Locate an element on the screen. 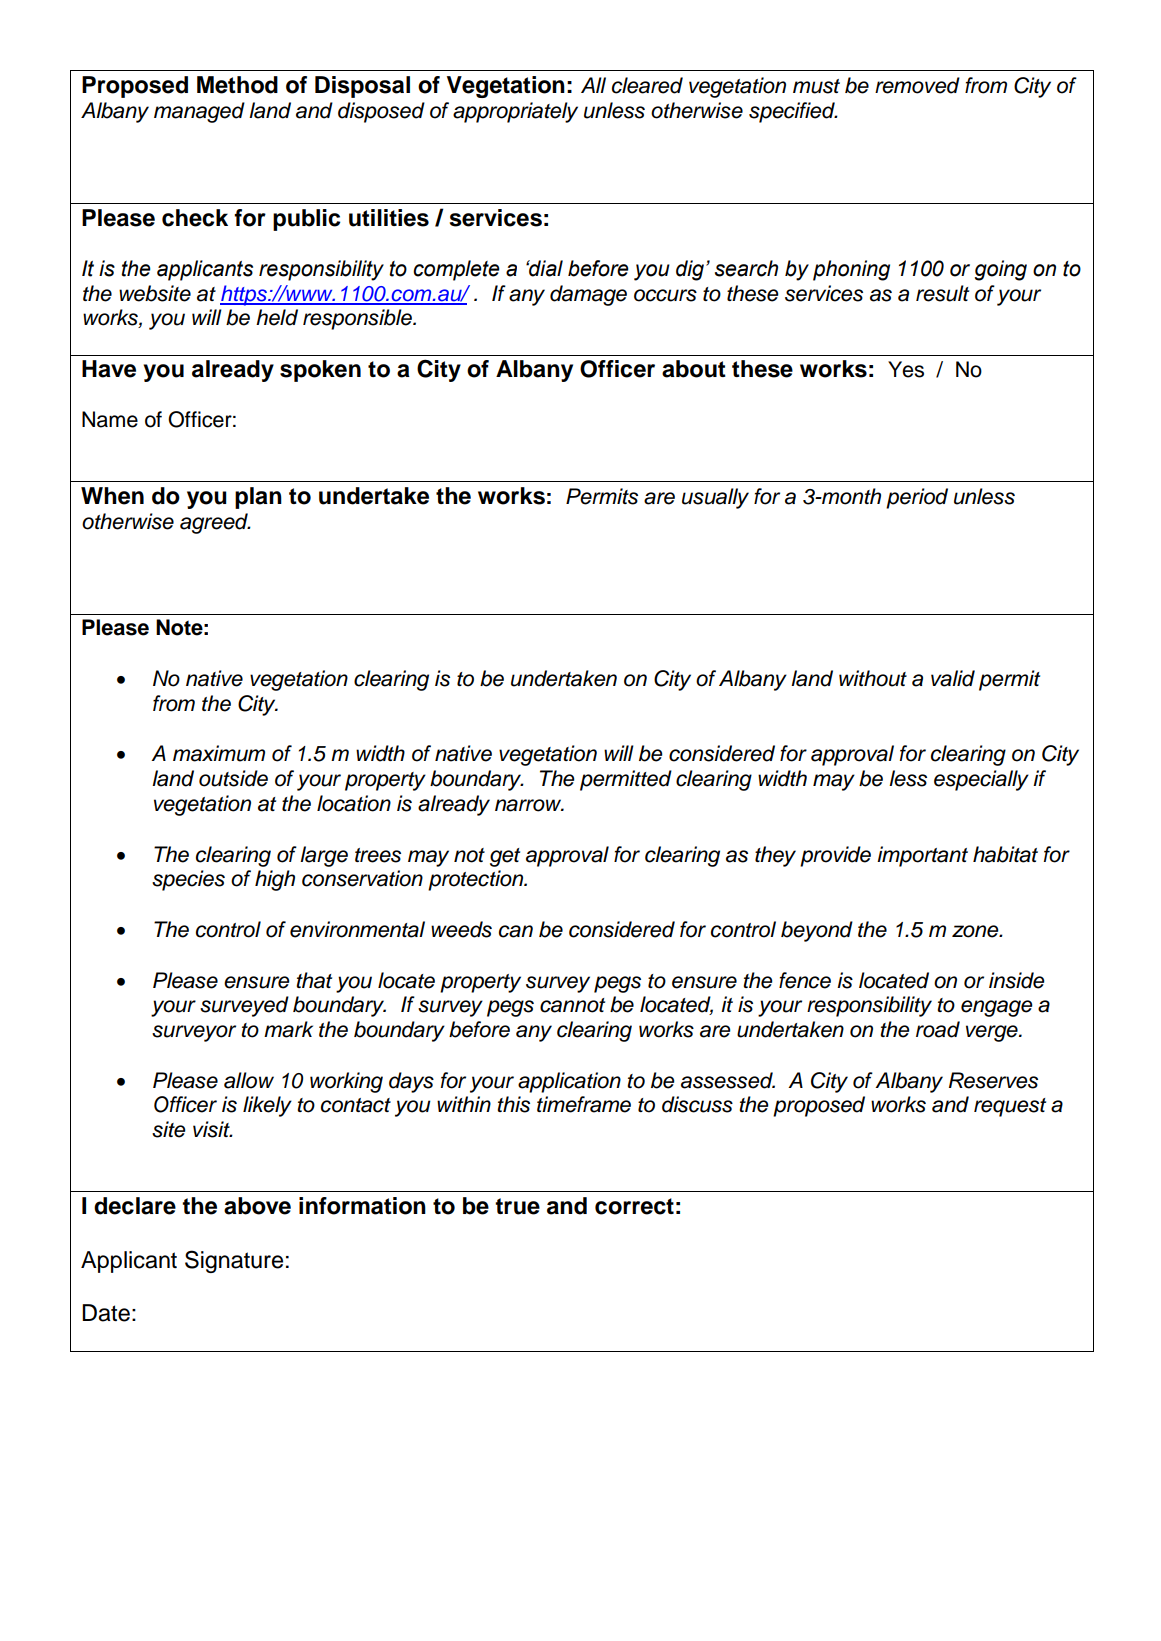 The height and width of the screenshot is (1641, 1161). Signature is located at coordinates (234, 1261).
